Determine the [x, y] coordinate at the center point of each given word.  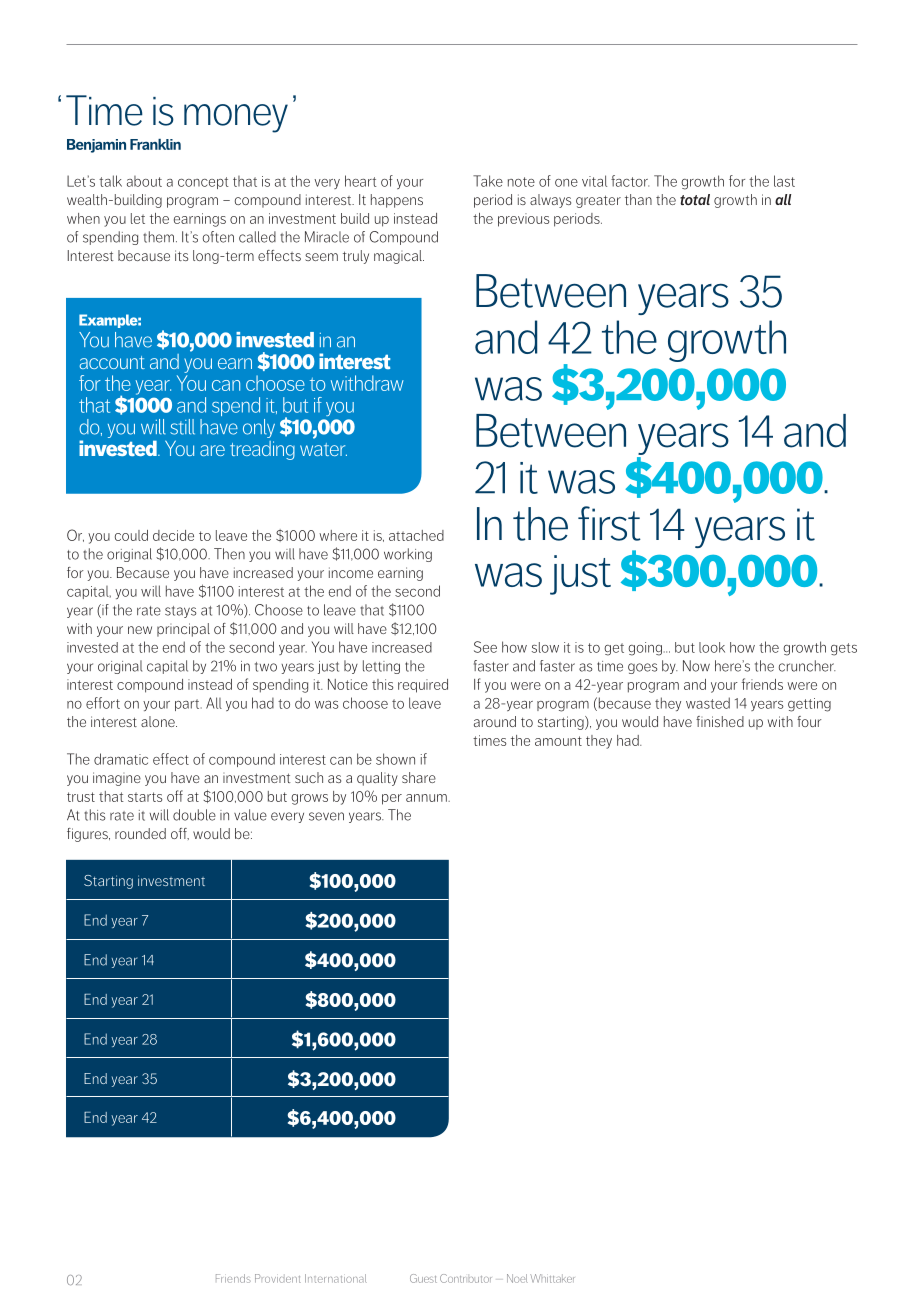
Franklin [155, 144]
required [423, 686]
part [188, 705]
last [784, 181]
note [521, 182]
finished [720, 721]
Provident [278, 1278]
